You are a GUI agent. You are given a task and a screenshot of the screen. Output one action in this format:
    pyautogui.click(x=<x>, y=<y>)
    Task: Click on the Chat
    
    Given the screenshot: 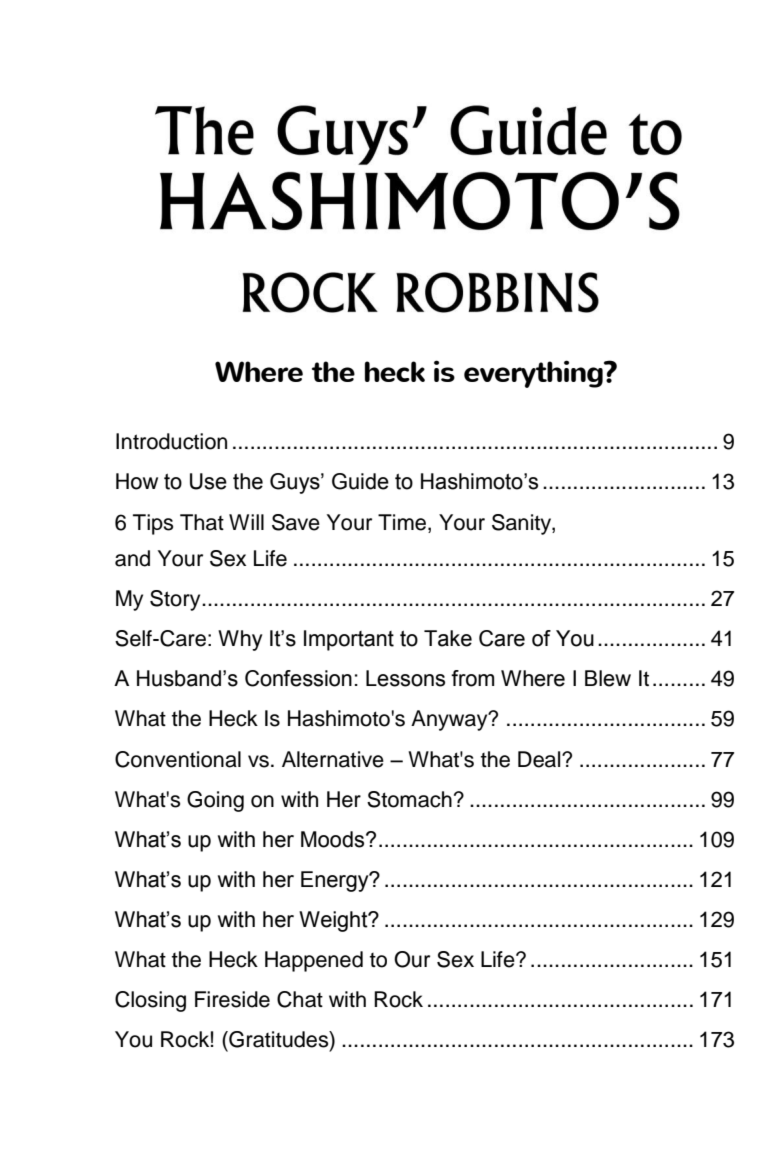 What is the action you would take?
    pyautogui.click(x=300, y=999)
